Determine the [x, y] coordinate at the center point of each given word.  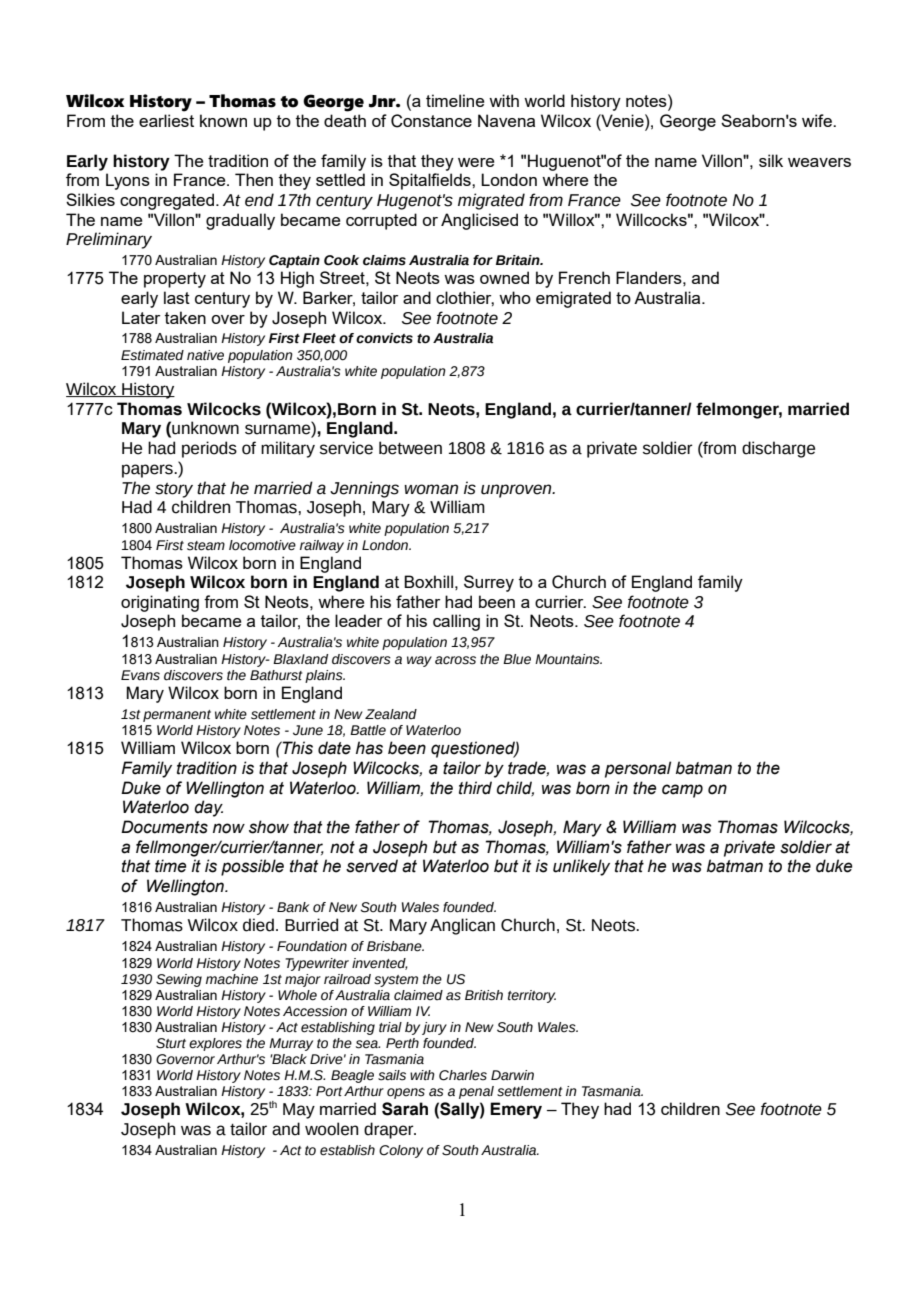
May [299, 1111]
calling [456, 622]
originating [160, 603]
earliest [166, 120]
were [476, 162]
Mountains [568, 659]
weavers [819, 162]
